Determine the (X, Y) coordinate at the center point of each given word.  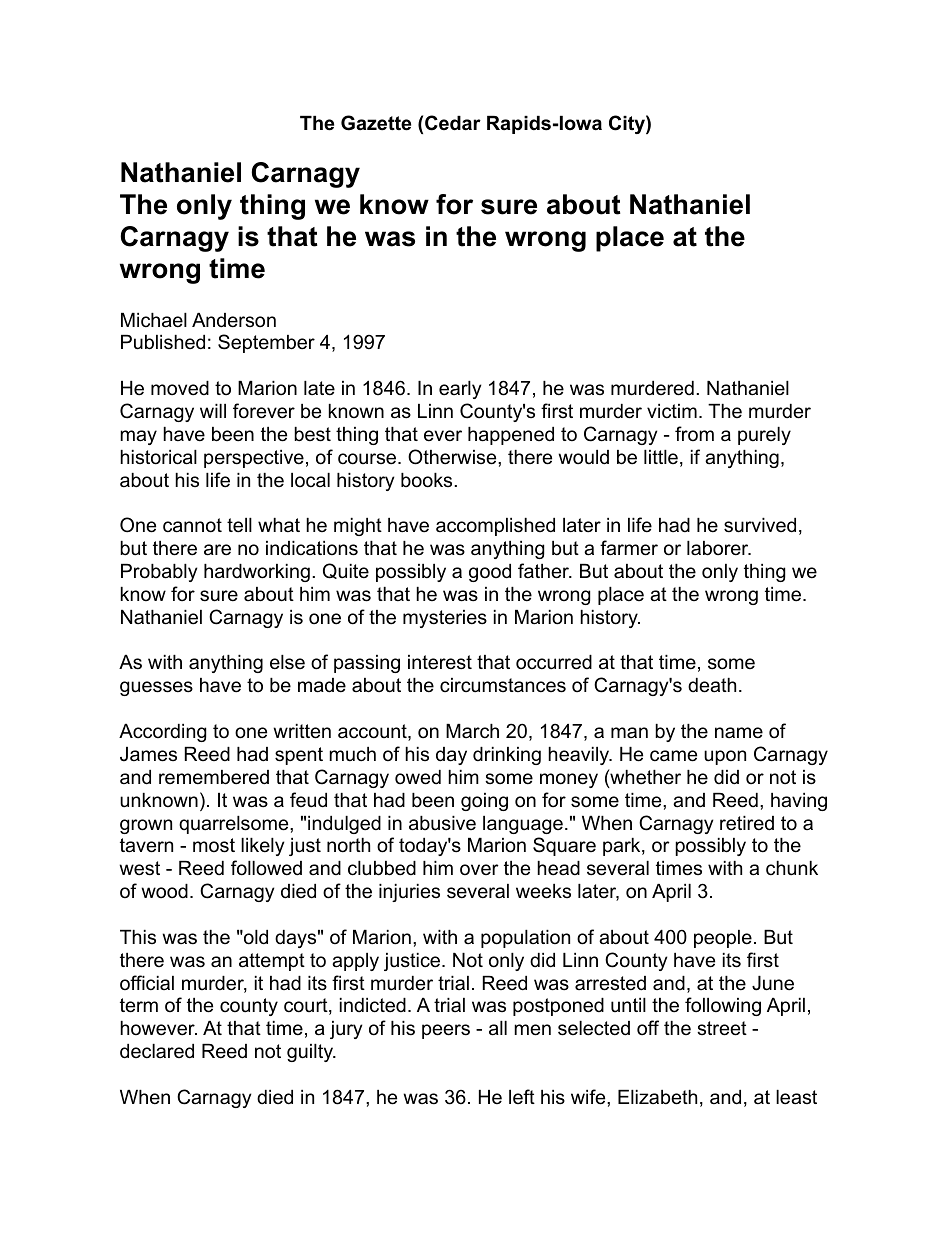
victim (672, 411)
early (460, 390)
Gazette (376, 123)
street (722, 1028)
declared (157, 1051)
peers (446, 1031)
